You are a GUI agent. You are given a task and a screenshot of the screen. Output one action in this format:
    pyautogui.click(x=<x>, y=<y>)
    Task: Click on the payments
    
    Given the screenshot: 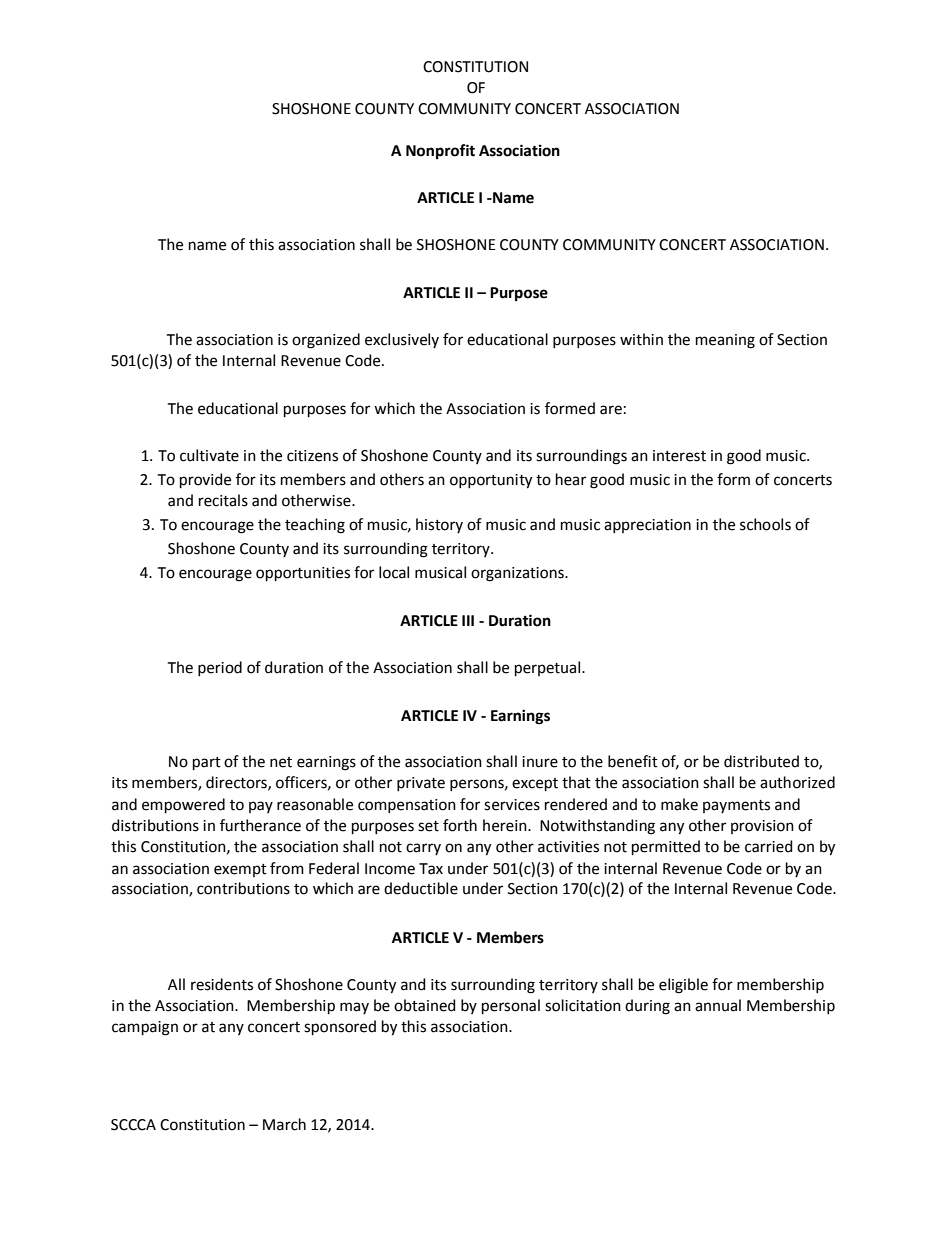 What is the action you would take?
    pyautogui.click(x=736, y=806)
